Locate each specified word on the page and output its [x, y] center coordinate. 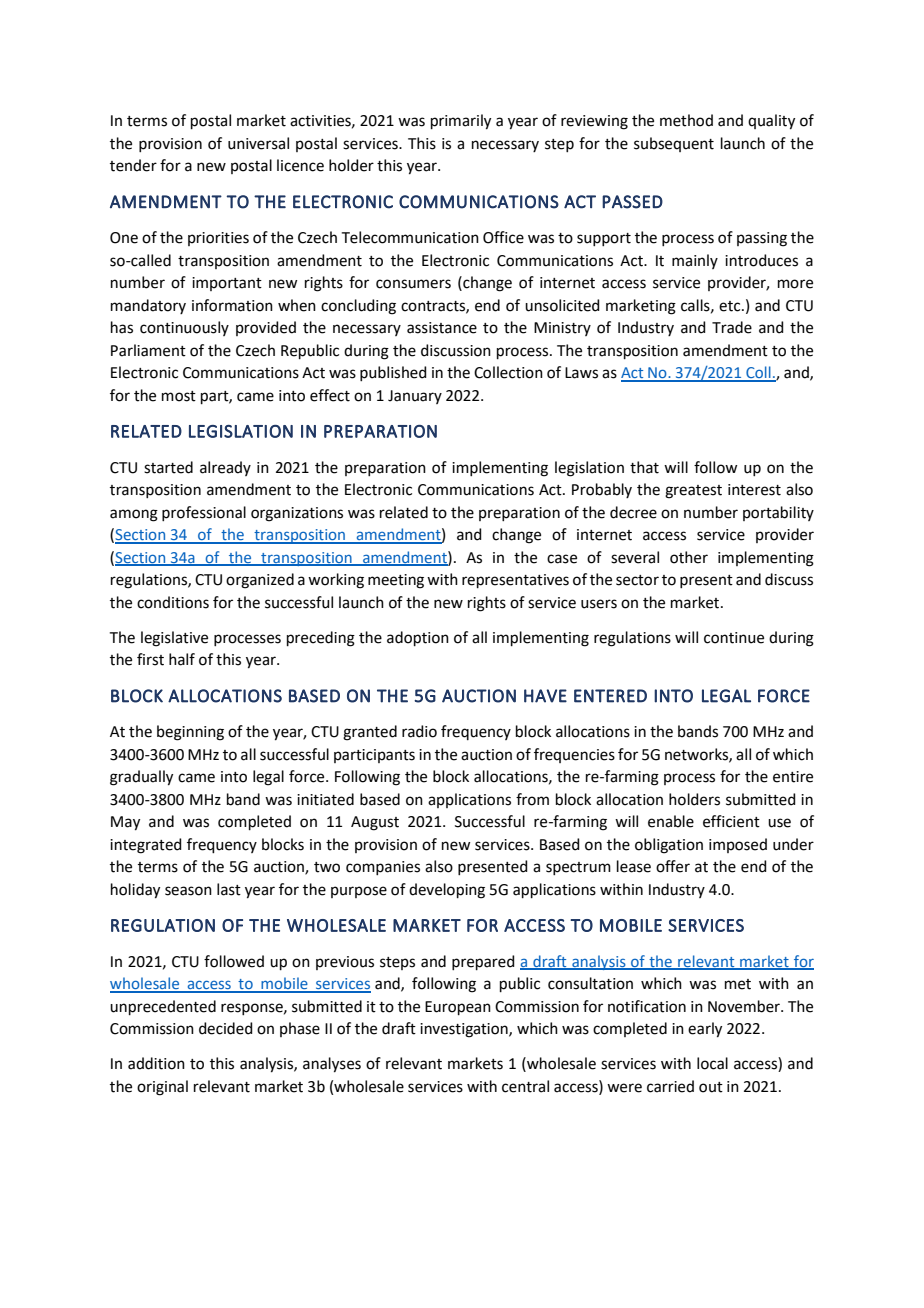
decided [226, 1028]
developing [447, 891]
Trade [732, 327]
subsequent [674, 144]
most [179, 396]
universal [258, 143]
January [415, 397]
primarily [461, 122]
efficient [731, 821]
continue [734, 638]
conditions [173, 602]
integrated [146, 846]
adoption [418, 638]
